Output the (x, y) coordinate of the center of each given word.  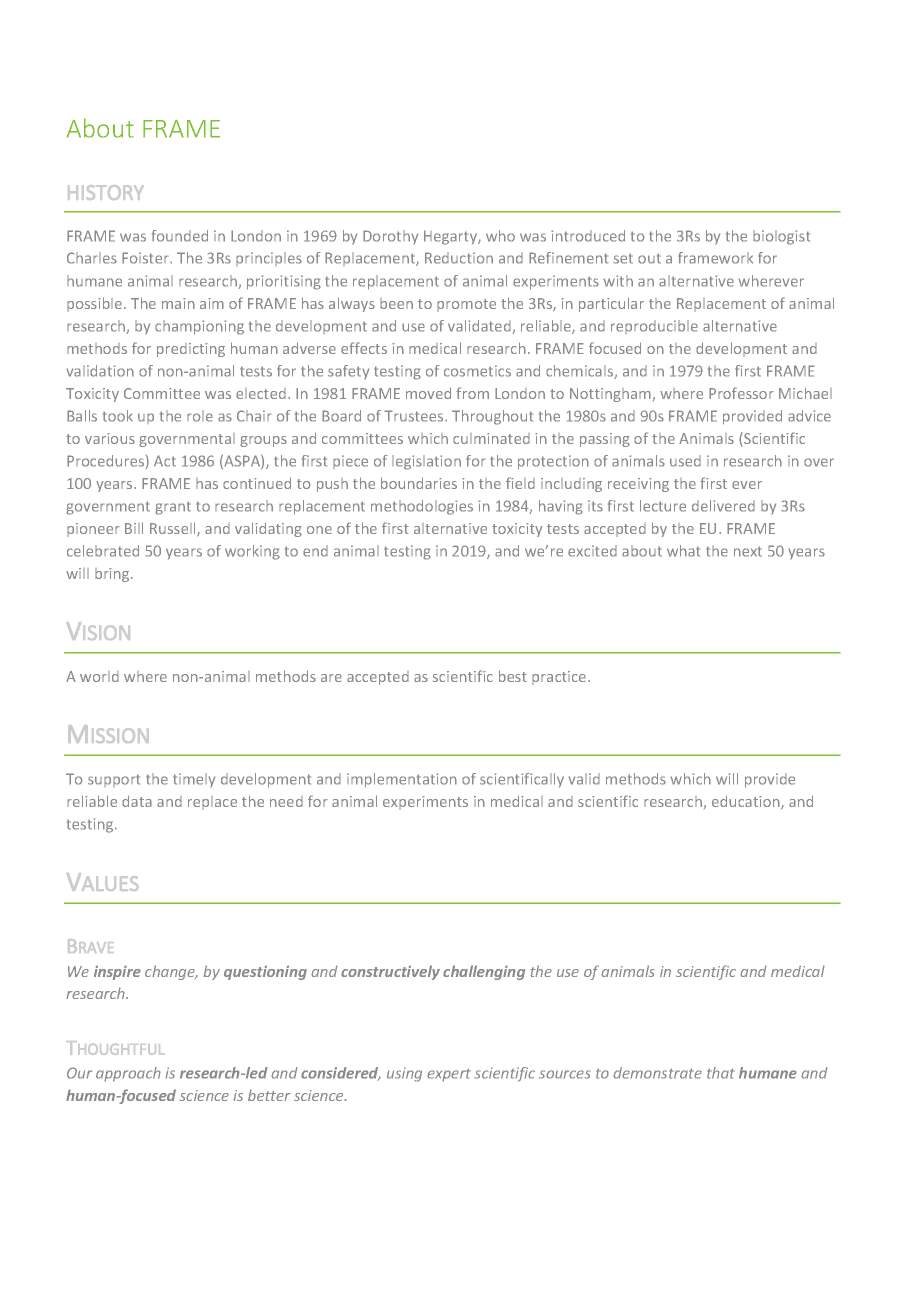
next (748, 551)
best (513, 676)
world (99, 676)
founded (180, 236)
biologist (781, 237)
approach (128, 1074)
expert (449, 1075)
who (500, 236)
